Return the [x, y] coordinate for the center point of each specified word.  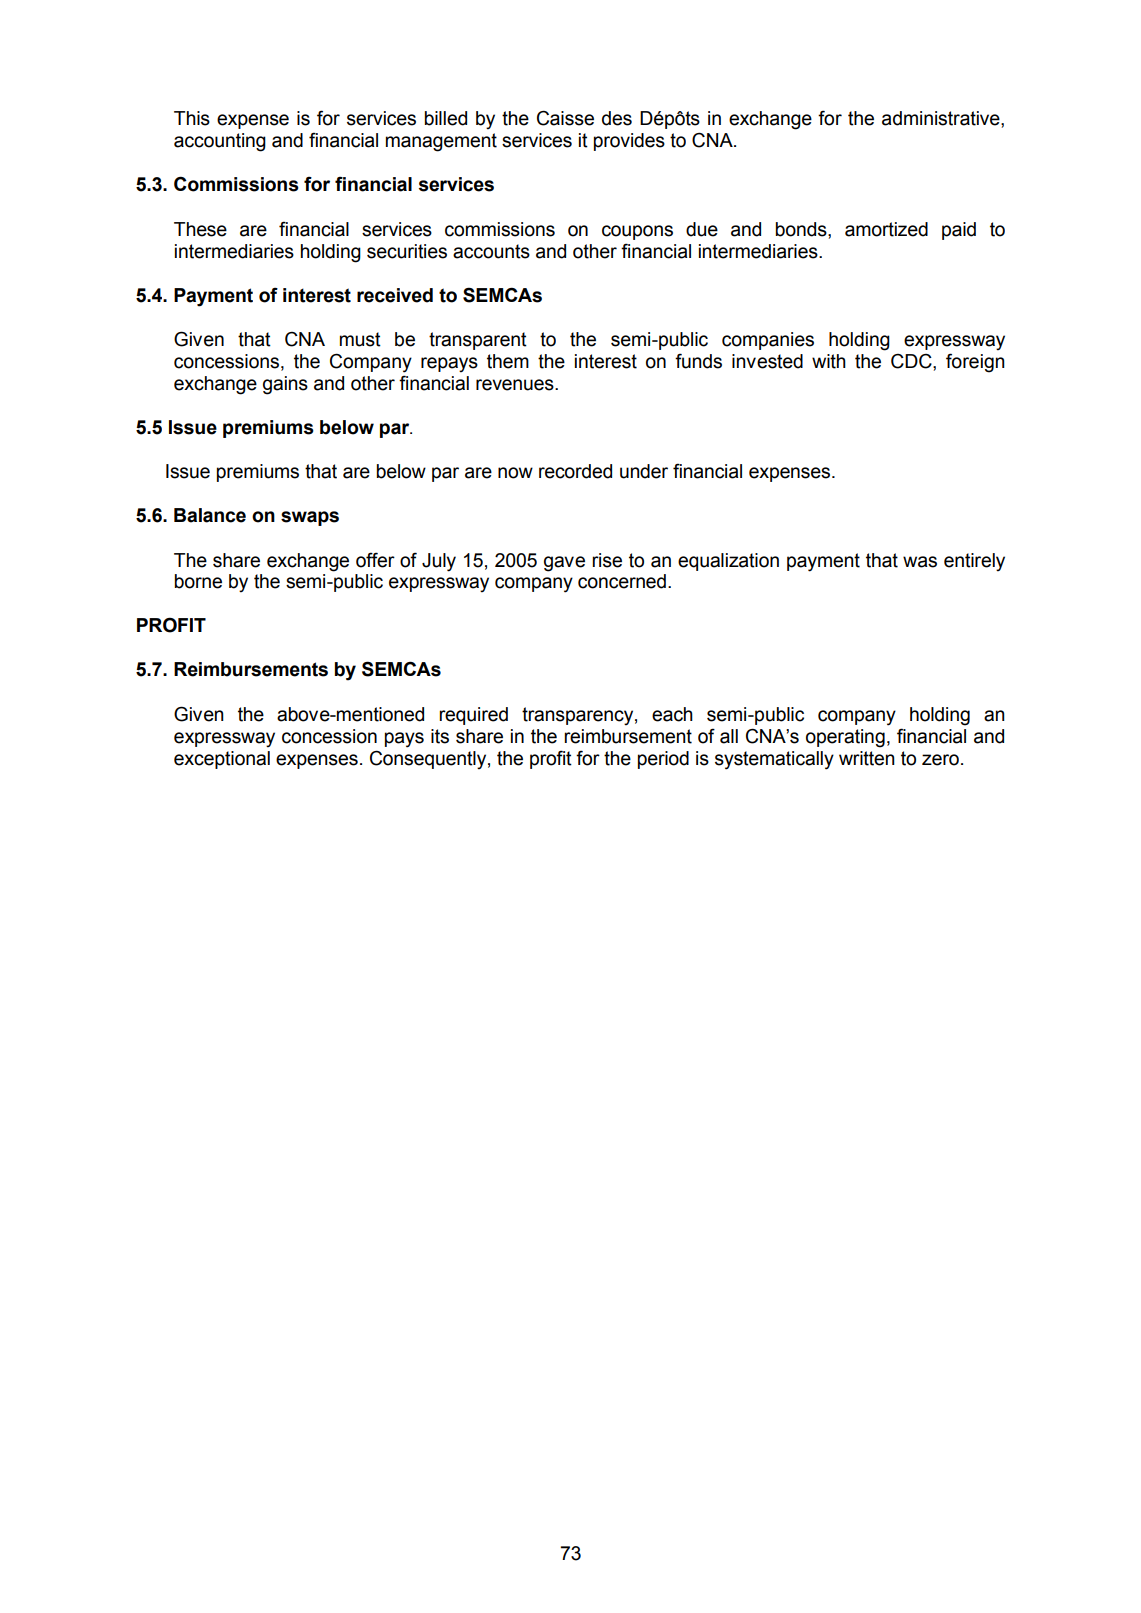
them [508, 361]
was [920, 562]
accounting [220, 142]
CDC [912, 361]
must [360, 339]
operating [845, 738]
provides [629, 142]
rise [607, 560]
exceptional [222, 760]
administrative [942, 118]
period [663, 760]
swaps [310, 518]
